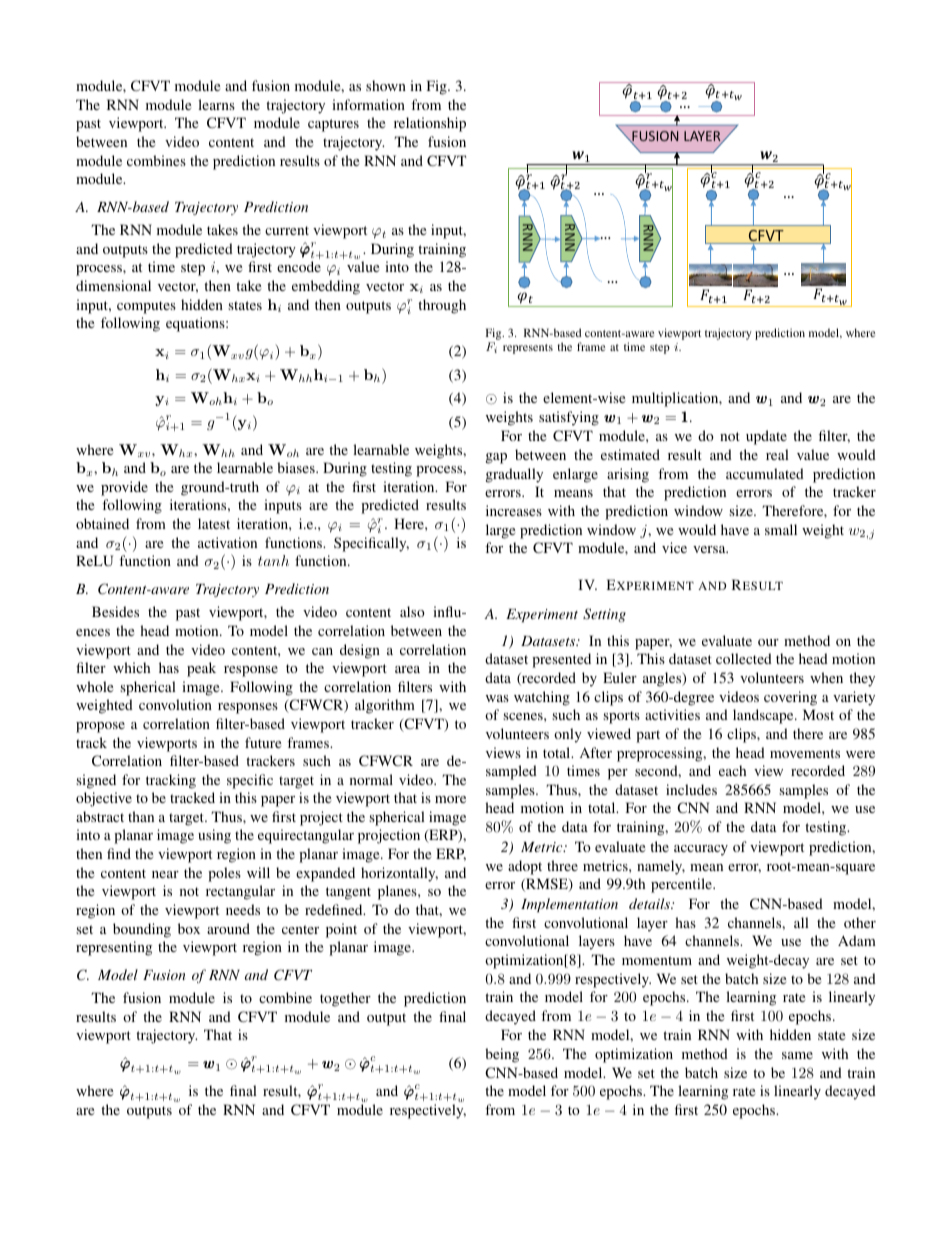 The width and height of the document is (952, 1233). I want to click on also, so click(412, 611).
